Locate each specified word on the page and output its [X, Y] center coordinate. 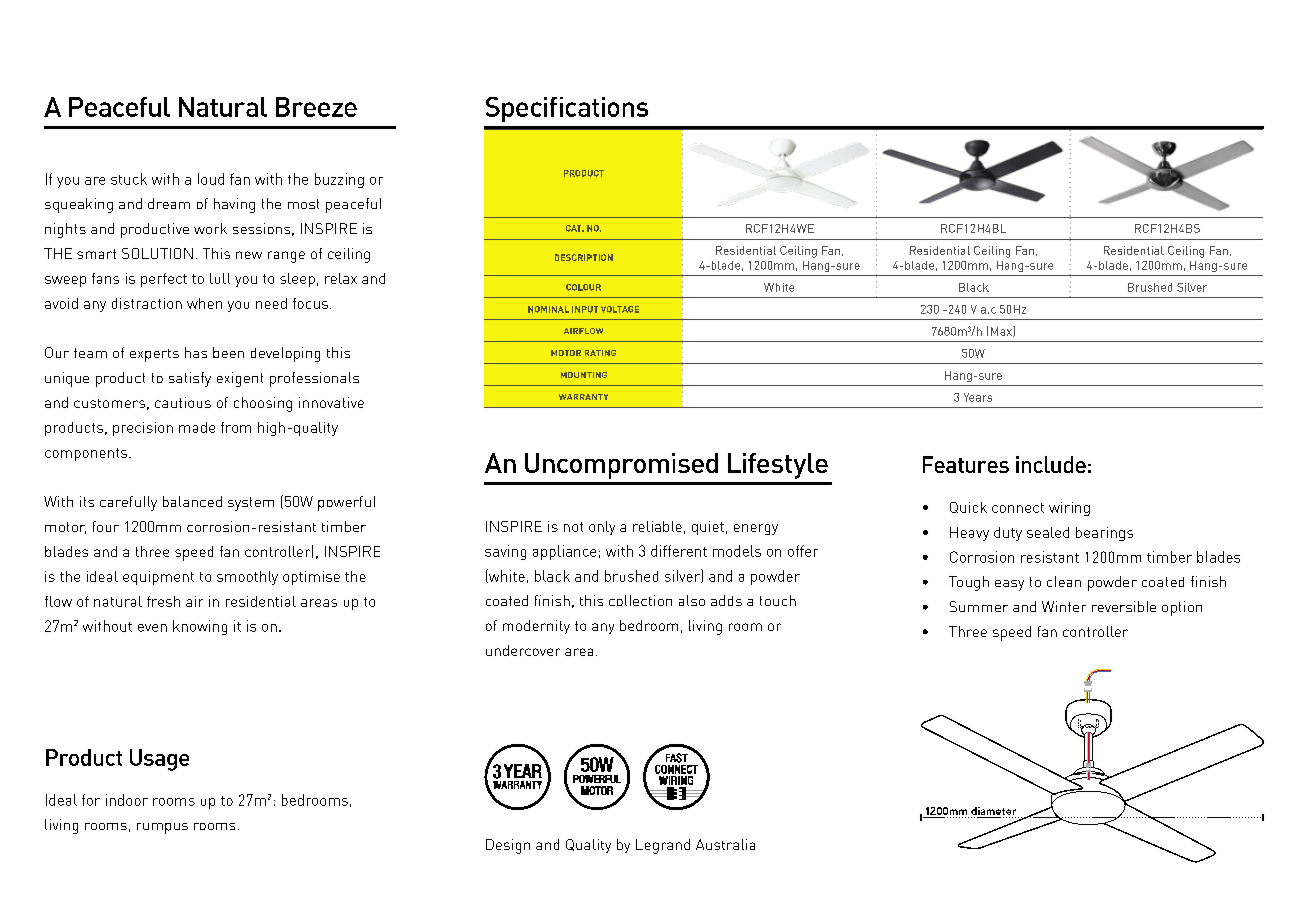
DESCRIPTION [584, 257]
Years [978, 397]
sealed [1048, 532]
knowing [200, 627]
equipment [158, 578]
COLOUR [583, 287]
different [679, 551]
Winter [1064, 606]
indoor [127, 800]
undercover [523, 650]
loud [211, 179]
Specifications [567, 109]
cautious [183, 402]
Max [1002, 331]
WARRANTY [583, 397]
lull [220, 278]
